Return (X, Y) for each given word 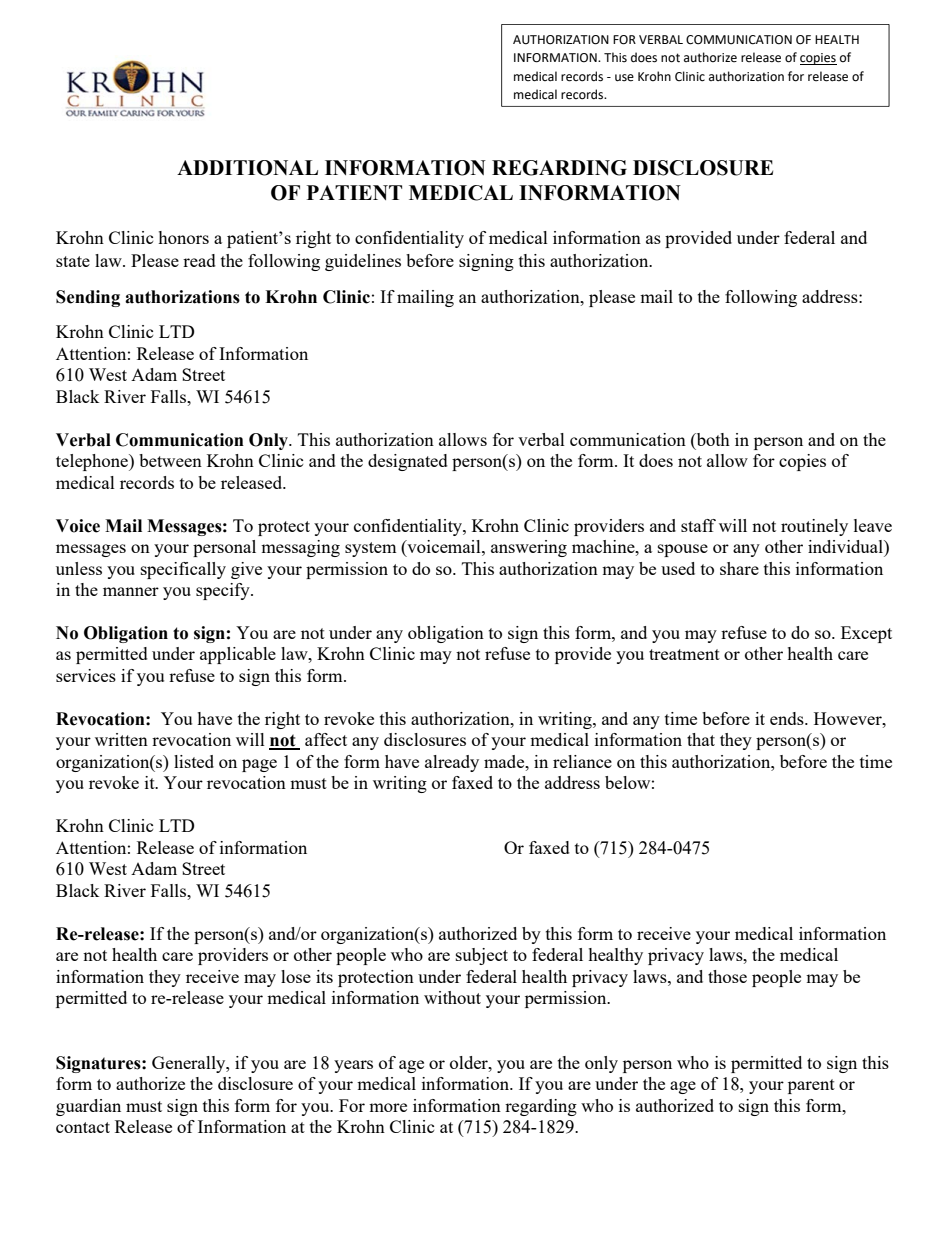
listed (194, 761)
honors (183, 237)
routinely (814, 527)
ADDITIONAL (247, 168)
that (701, 739)
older (470, 1062)
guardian (88, 1107)
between (170, 460)
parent (811, 1086)
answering (529, 548)
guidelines (363, 262)
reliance (582, 761)
